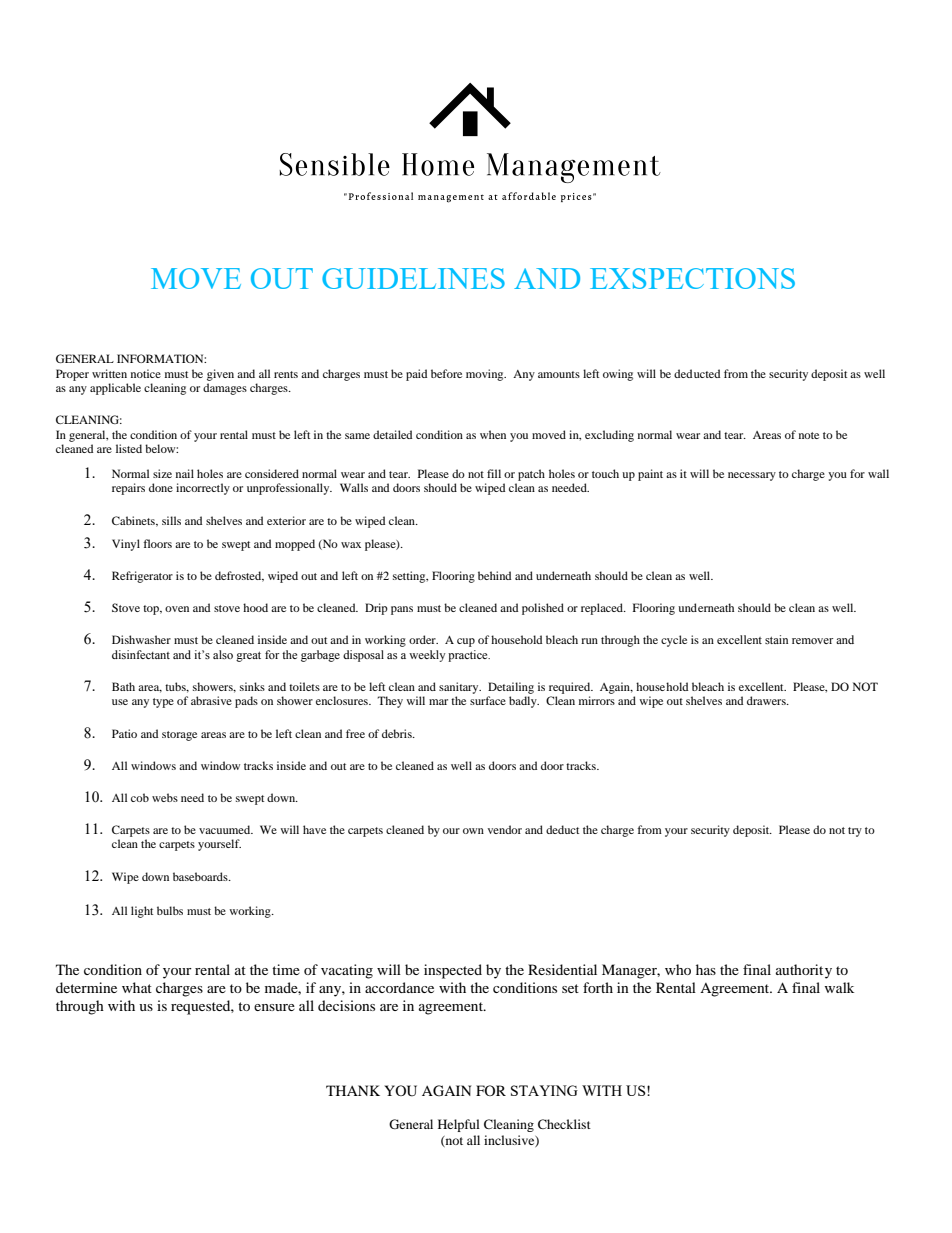 This image has width=952, height=1233. Describe the element at coordinates (494, 473) in the image. I see `fill` at that location.
